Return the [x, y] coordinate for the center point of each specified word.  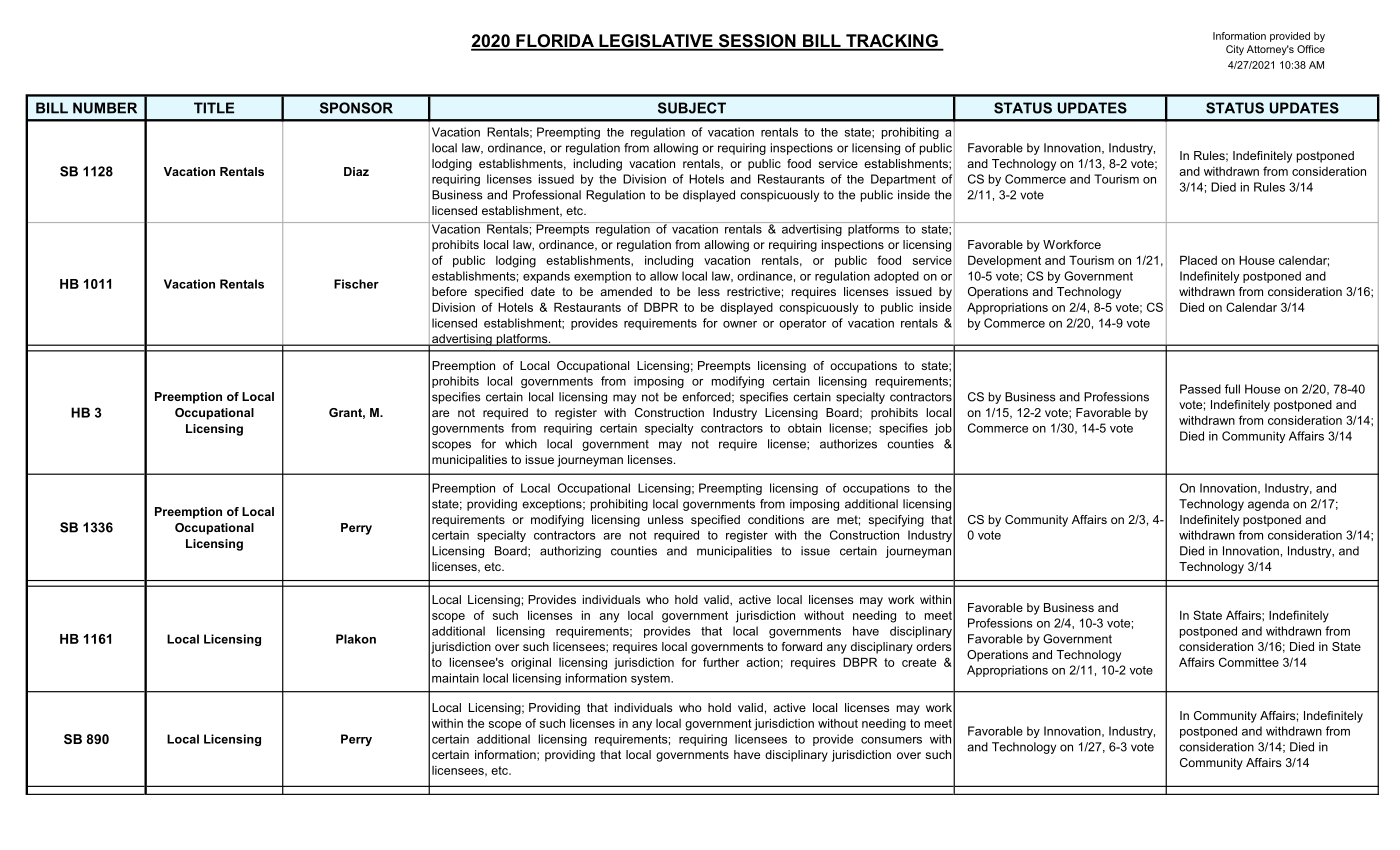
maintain [455, 678]
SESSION [757, 42]
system [651, 679]
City [1235, 50]
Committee [1249, 662]
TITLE [214, 108]
